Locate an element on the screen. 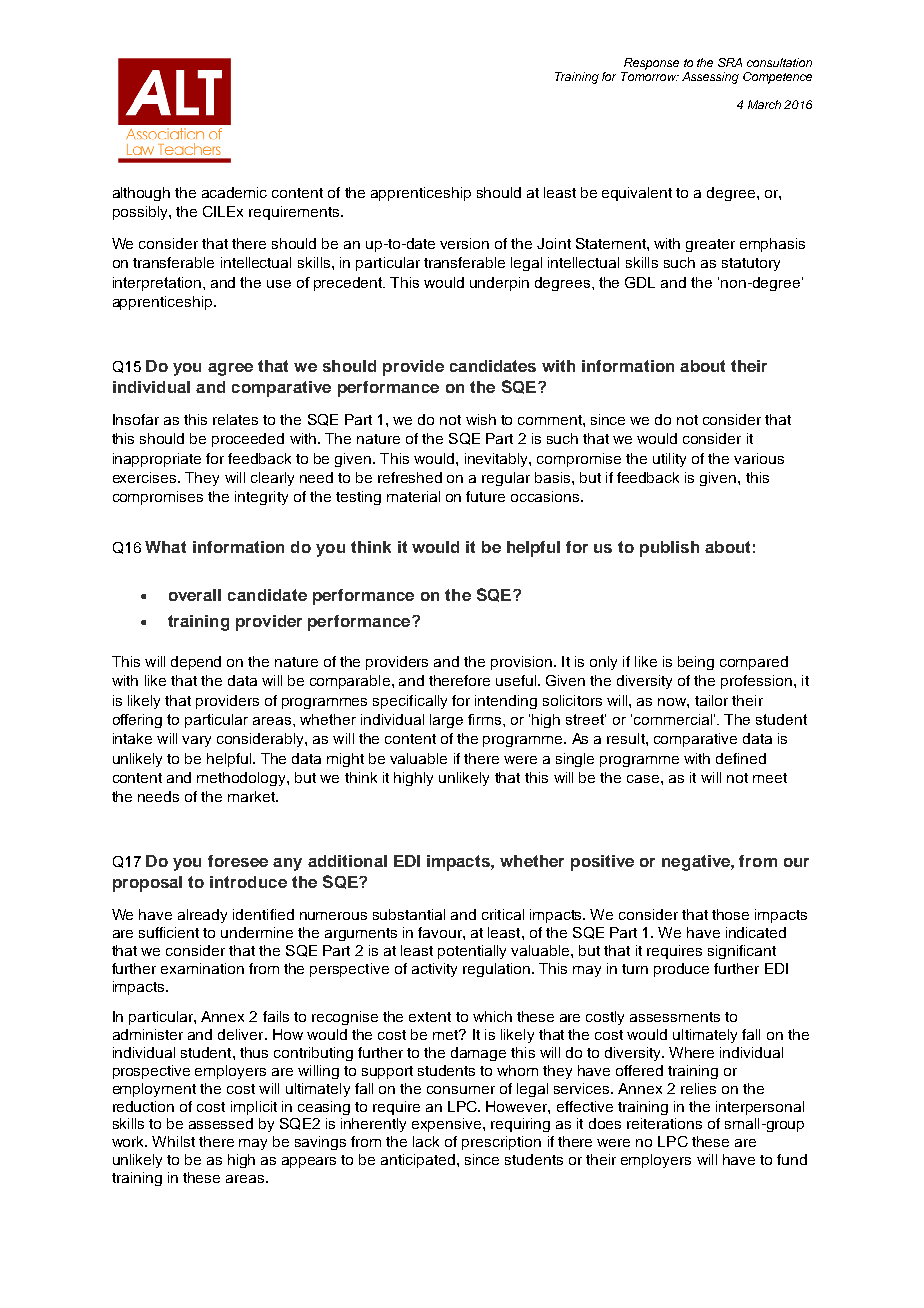  defined is located at coordinates (741, 758).
